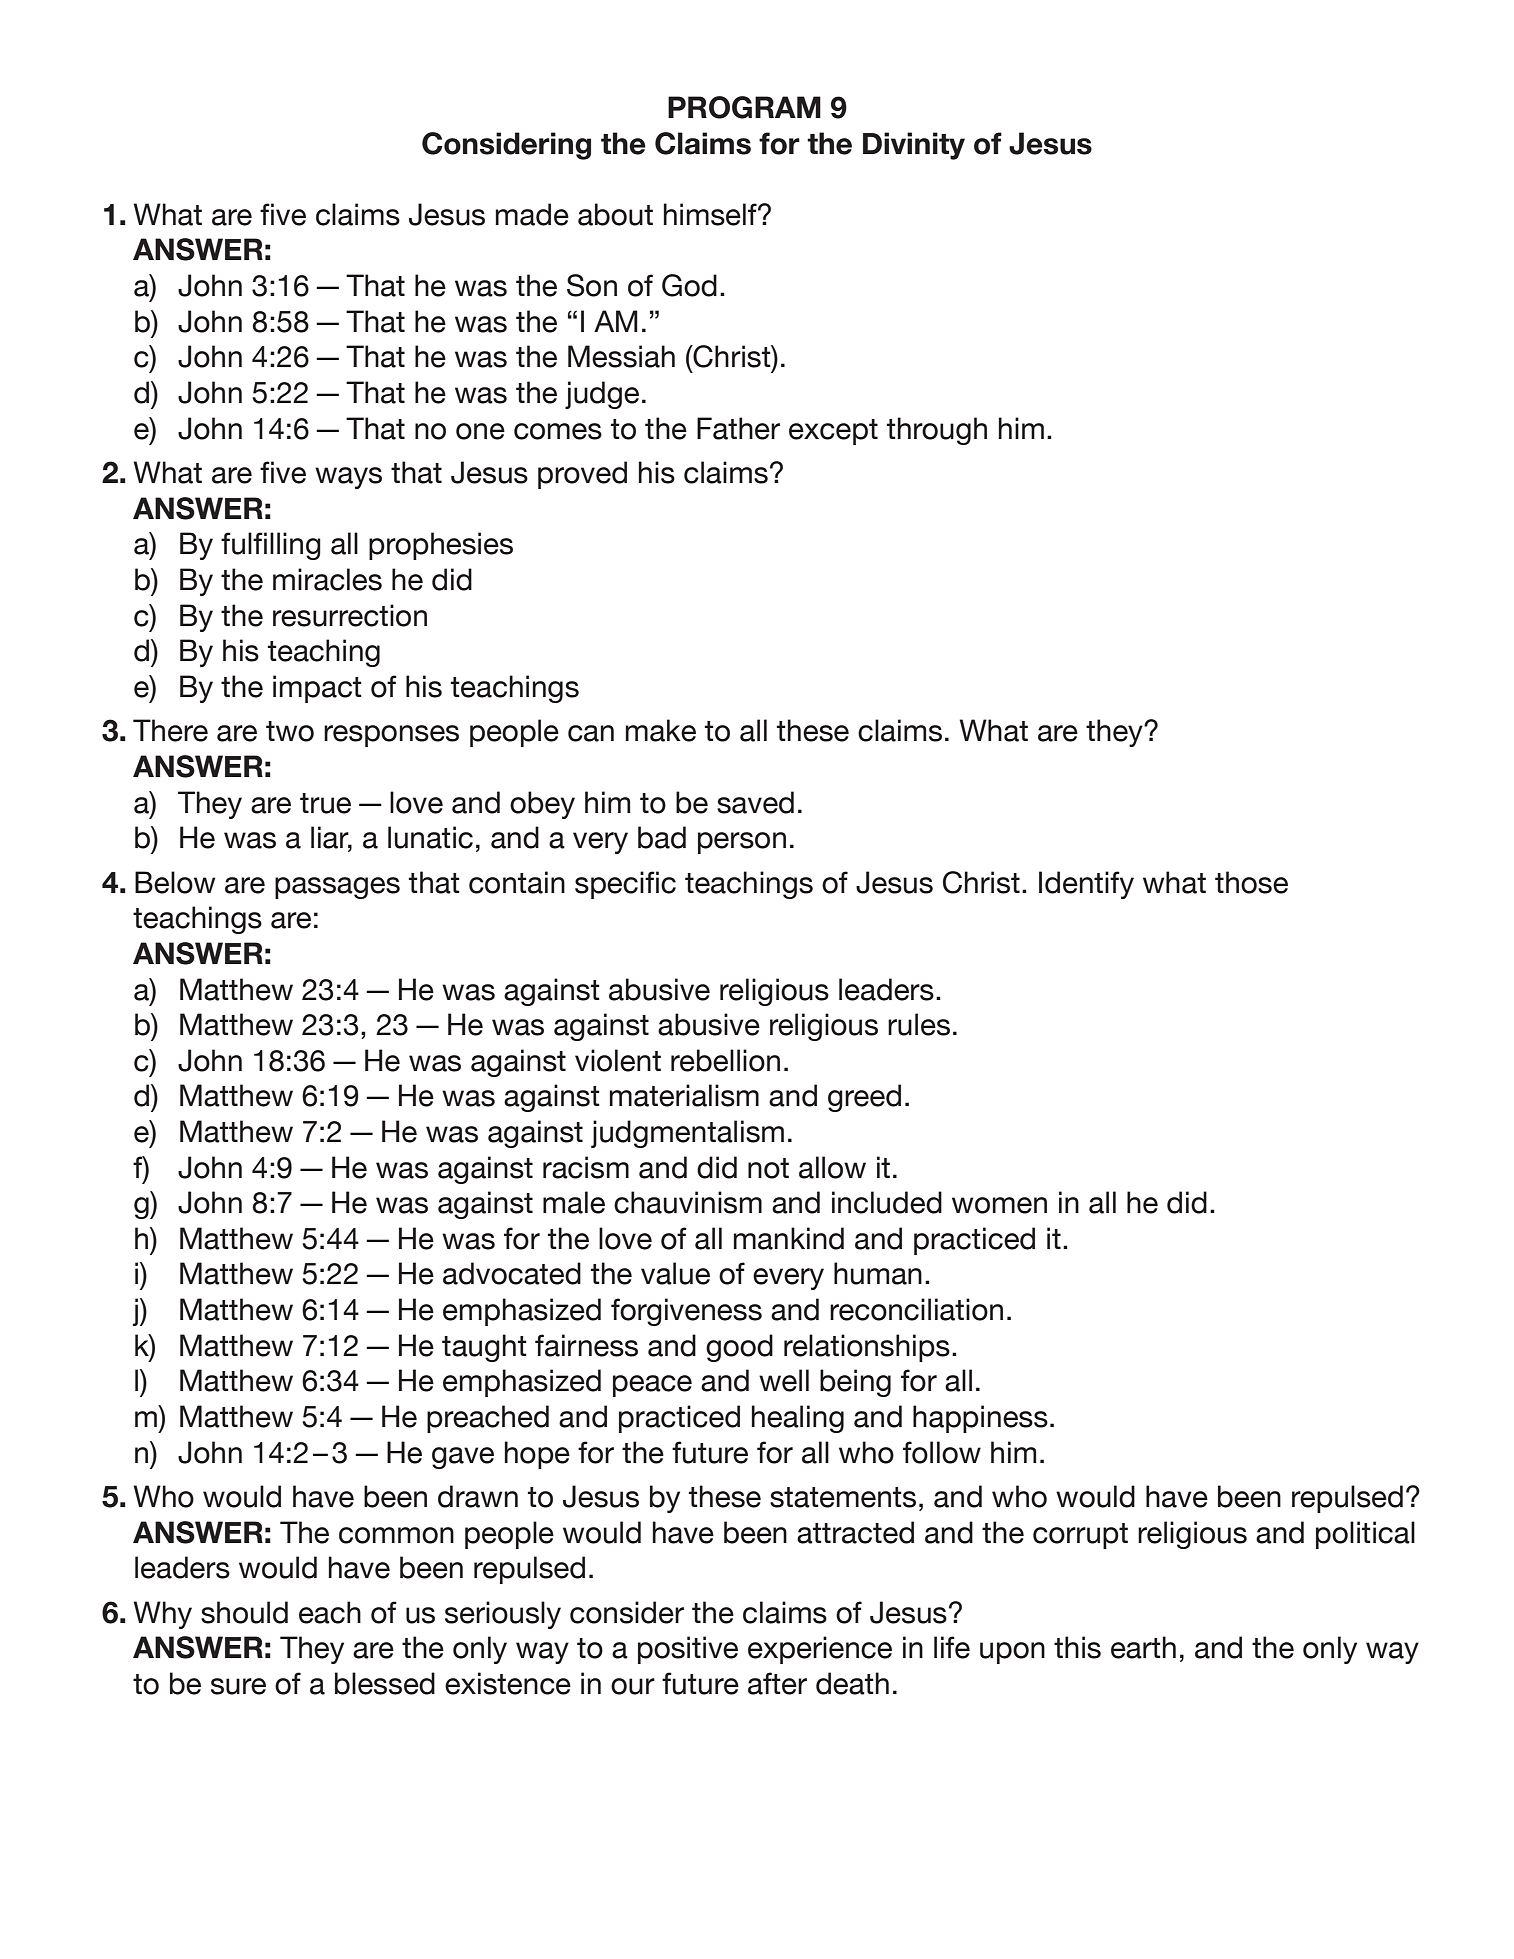 The width and height of the screenshot is (1514, 1959). Describe the element at coordinates (725, 1060) in the screenshot. I see `rebellion` at that location.
